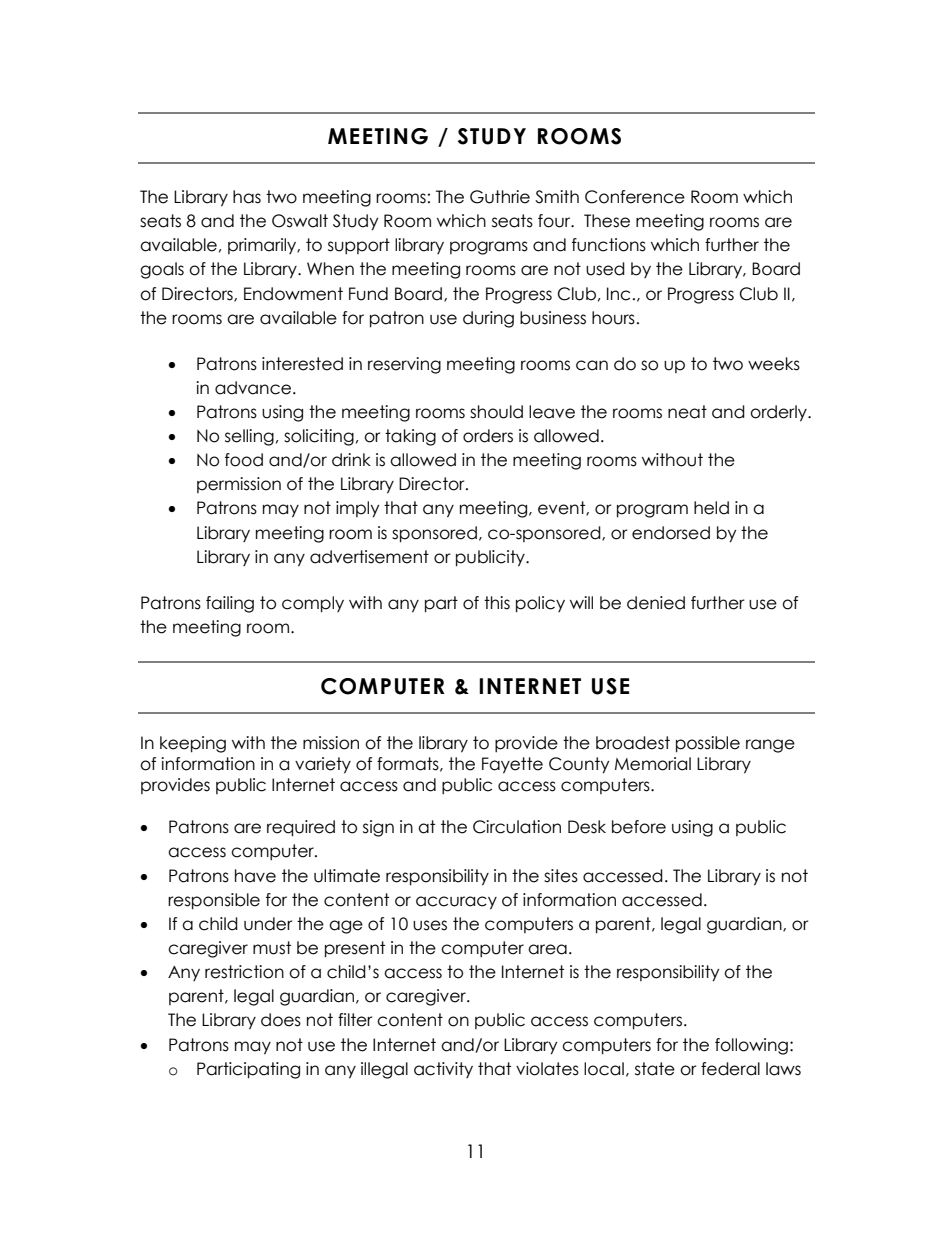 The width and height of the screenshot is (952, 1233). What do you see at coordinates (635, 197) in the screenshot?
I see `Conference` at bounding box center [635, 197].
